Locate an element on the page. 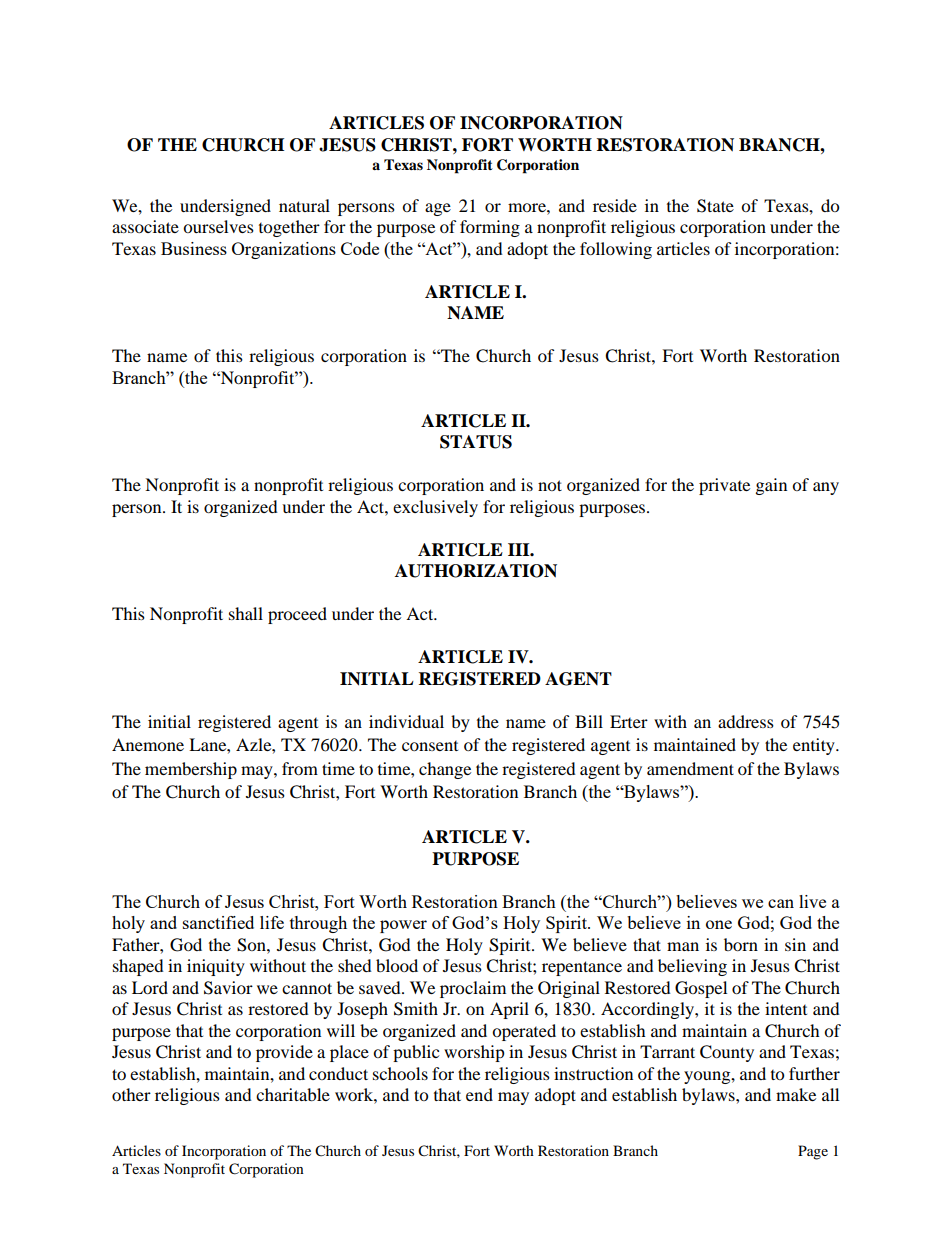 The height and width of the page is (1233, 952). worship is located at coordinates (474, 1053).
